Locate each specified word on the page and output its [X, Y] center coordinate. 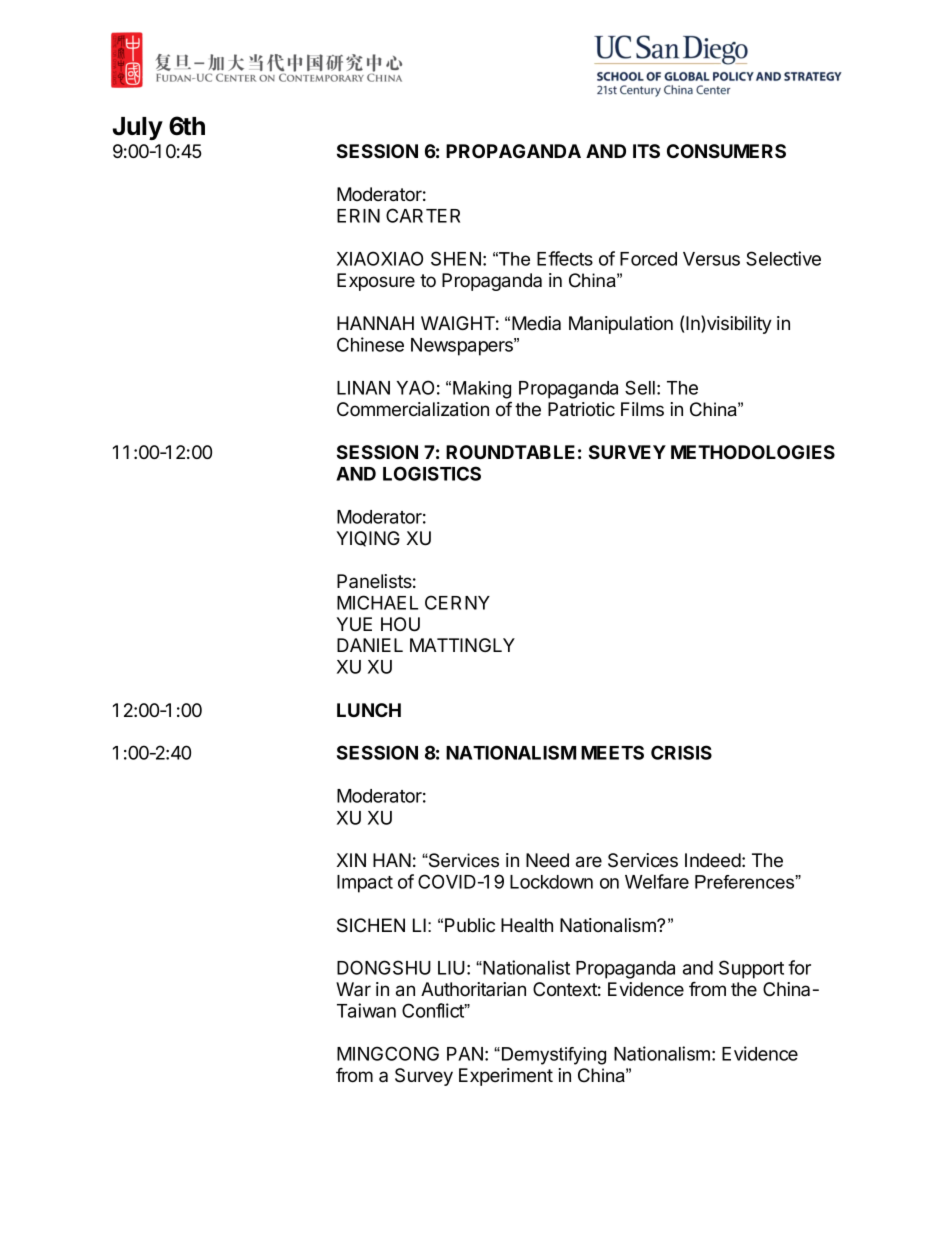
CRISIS [681, 752]
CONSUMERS [726, 151]
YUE [354, 624]
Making [482, 390]
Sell [640, 387]
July [138, 128]
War [353, 989]
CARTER [423, 215]
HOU [400, 624]
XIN [351, 860]
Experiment [506, 1077]
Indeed [713, 860]
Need [547, 860]
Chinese [370, 344]
